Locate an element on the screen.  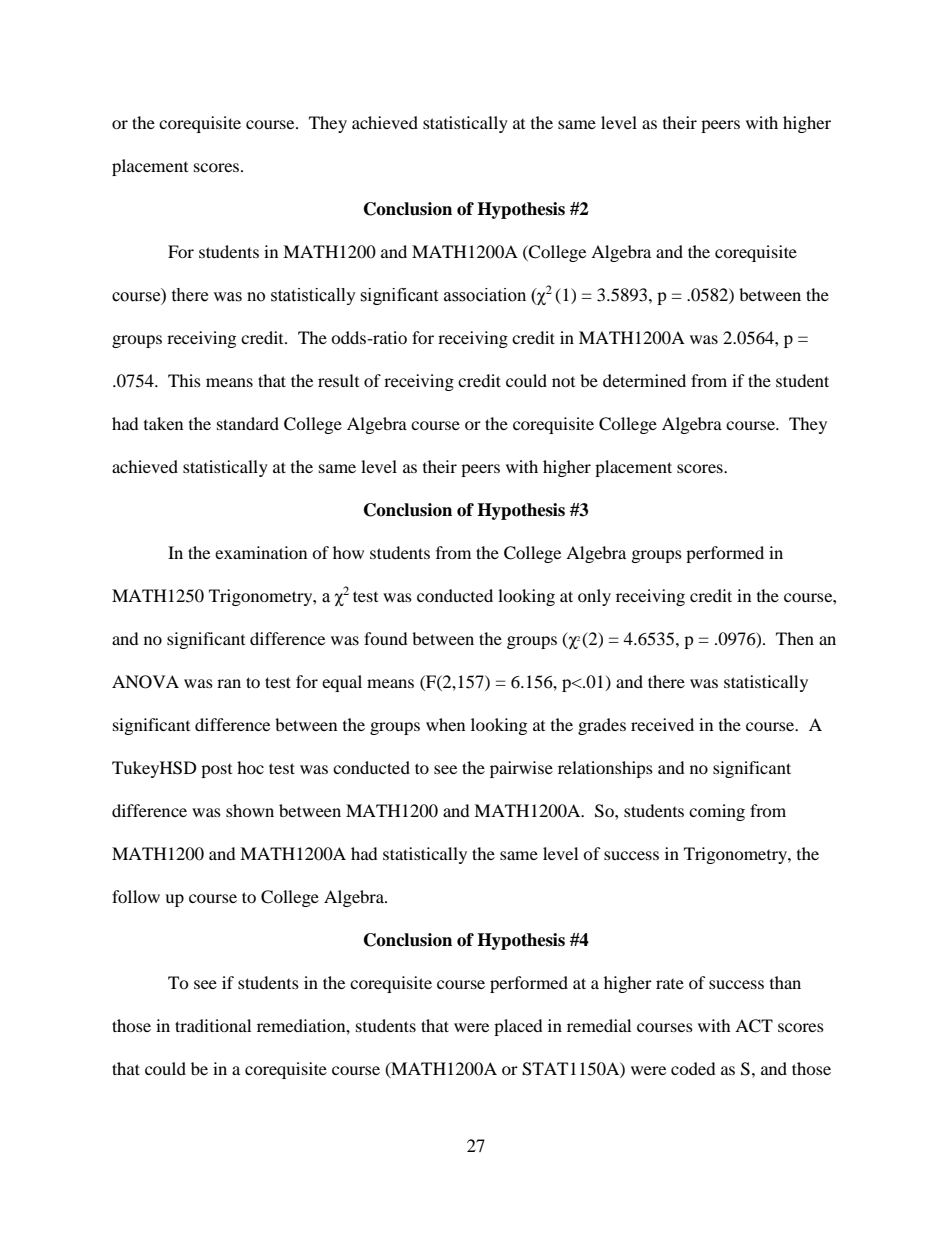
coming is located at coordinates (717, 812).
